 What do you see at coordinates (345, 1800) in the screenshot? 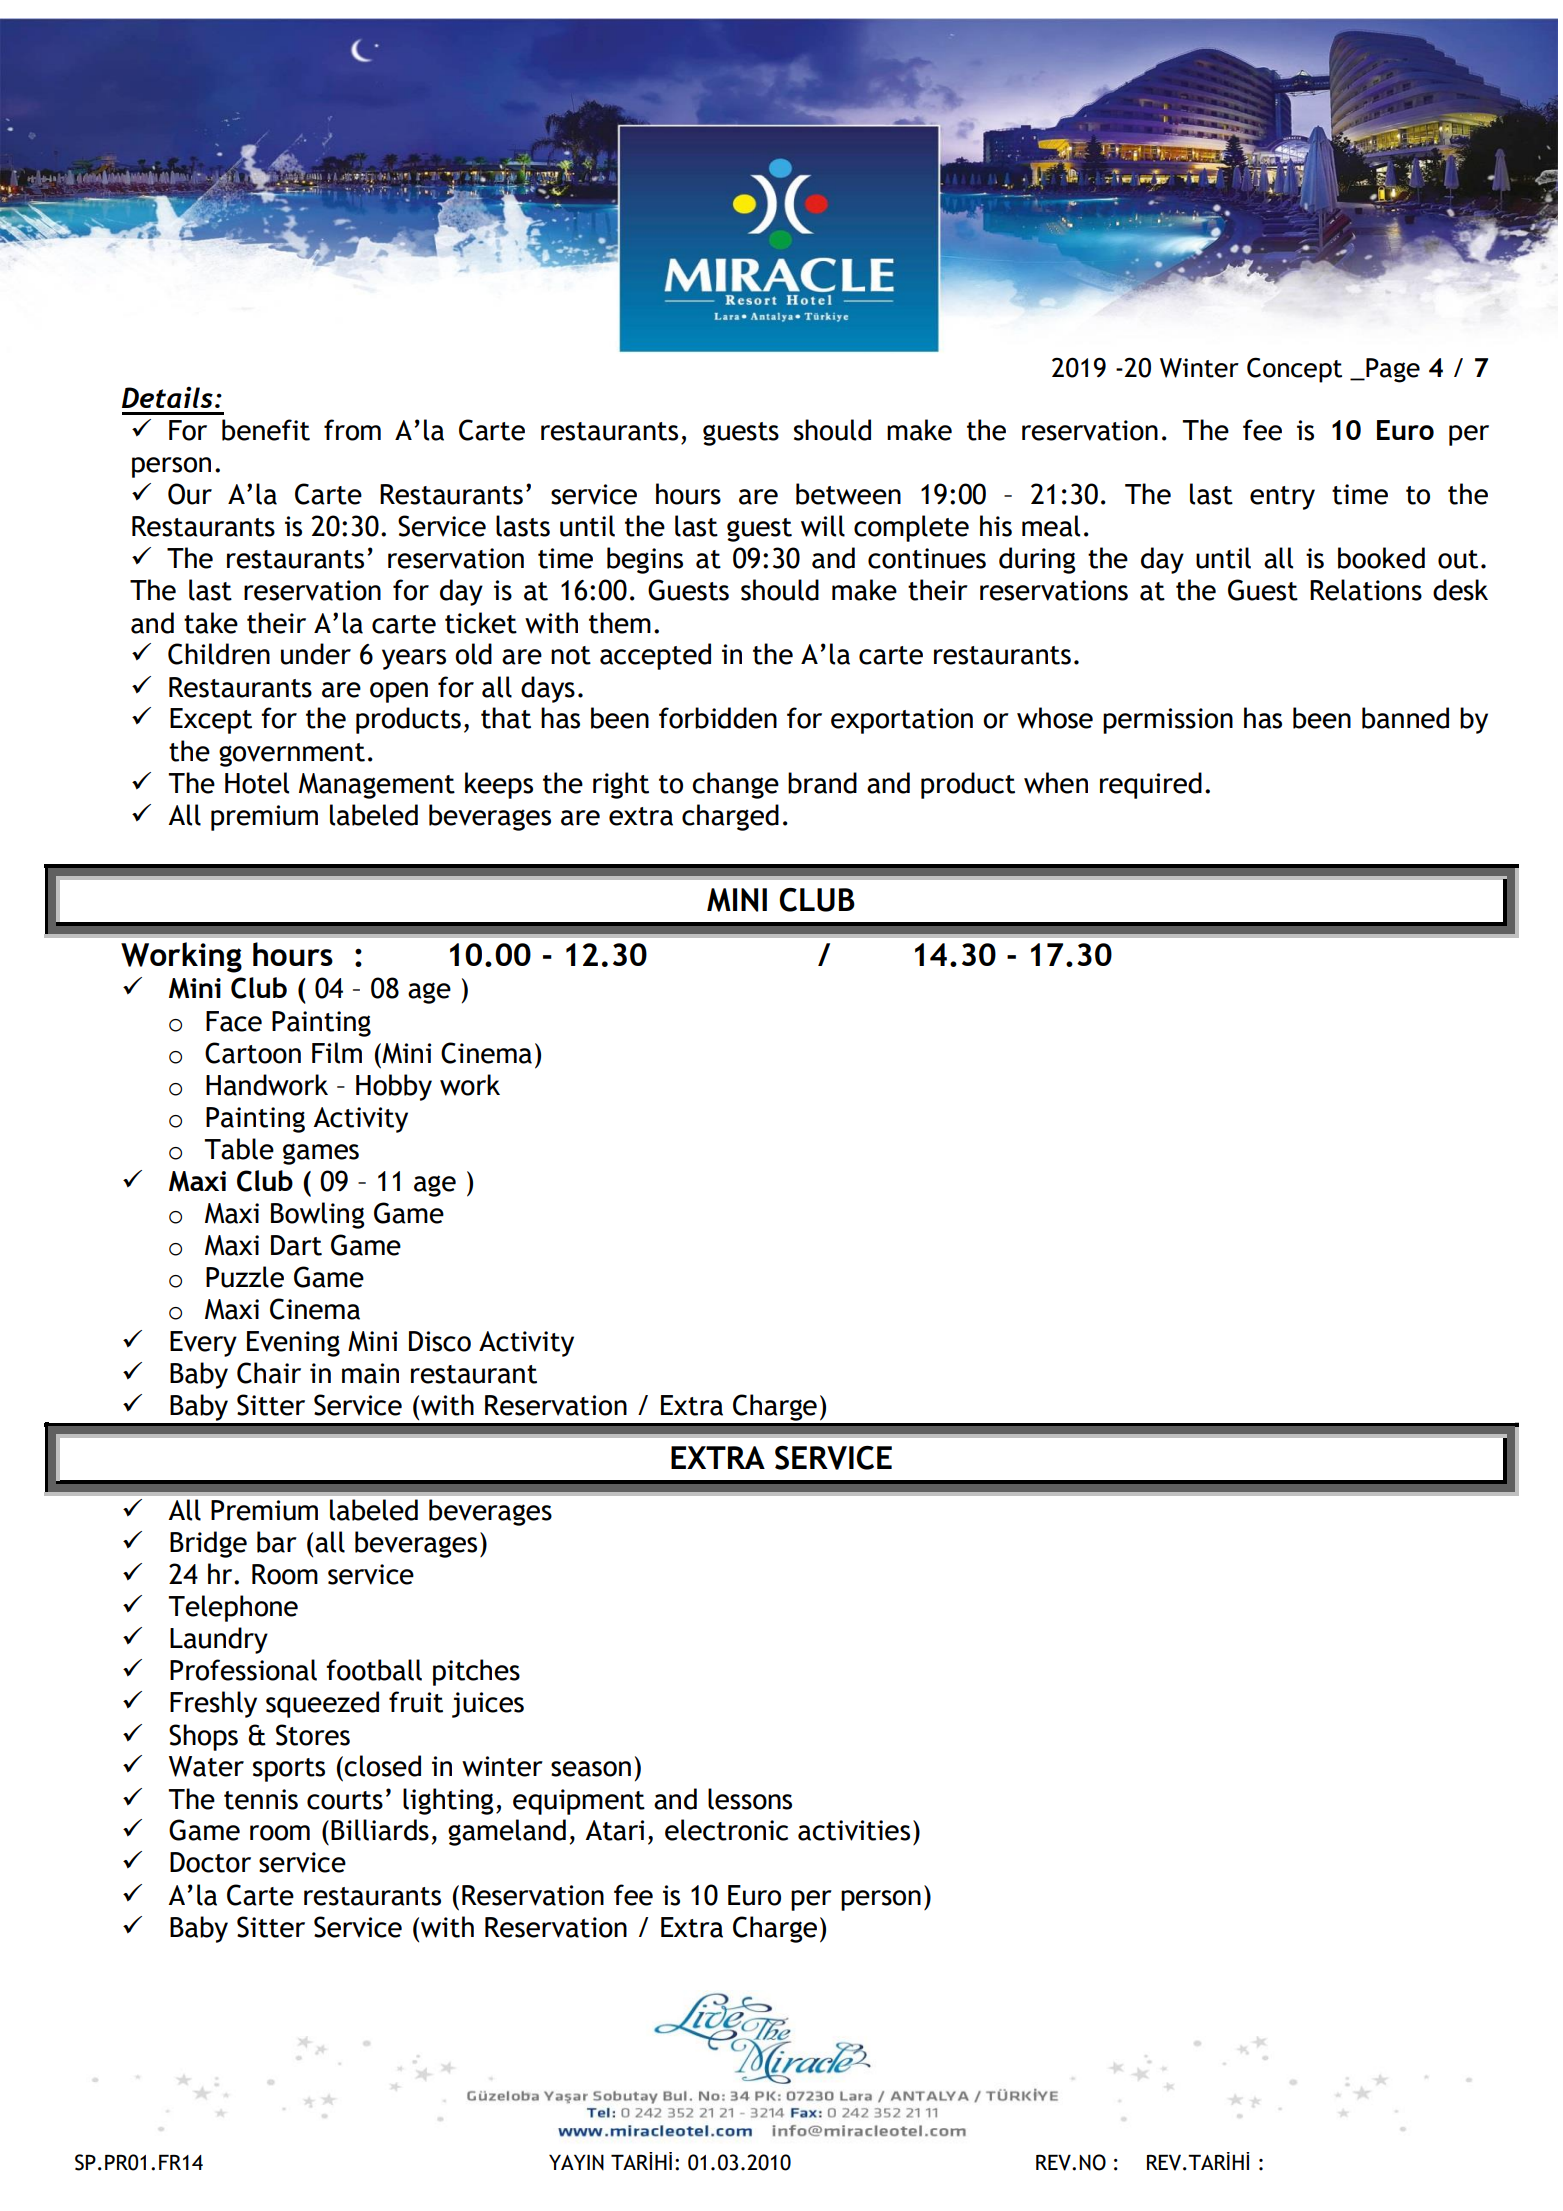
I see `courts` at bounding box center [345, 1800].
